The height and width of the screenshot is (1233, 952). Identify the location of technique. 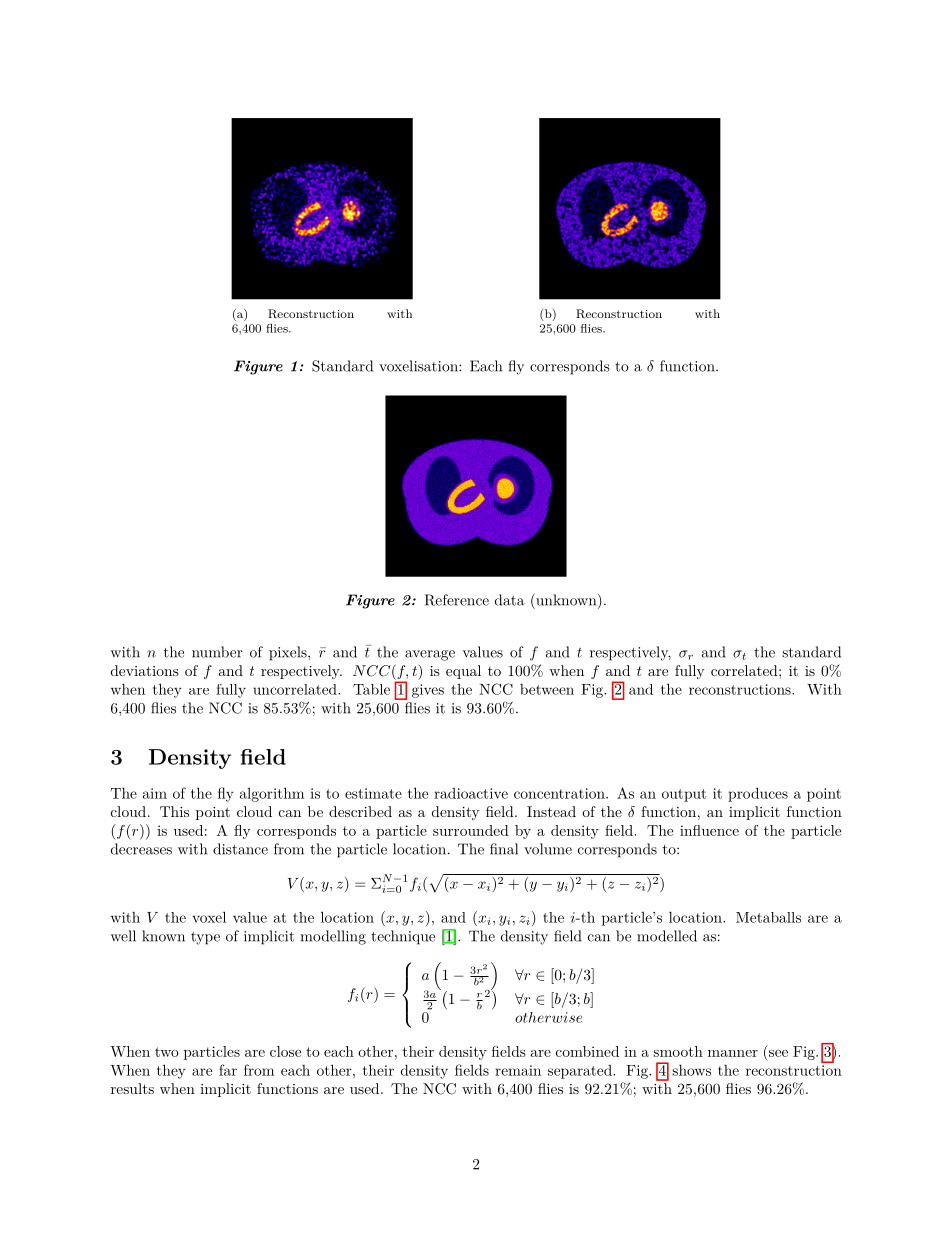
(403, 937).
